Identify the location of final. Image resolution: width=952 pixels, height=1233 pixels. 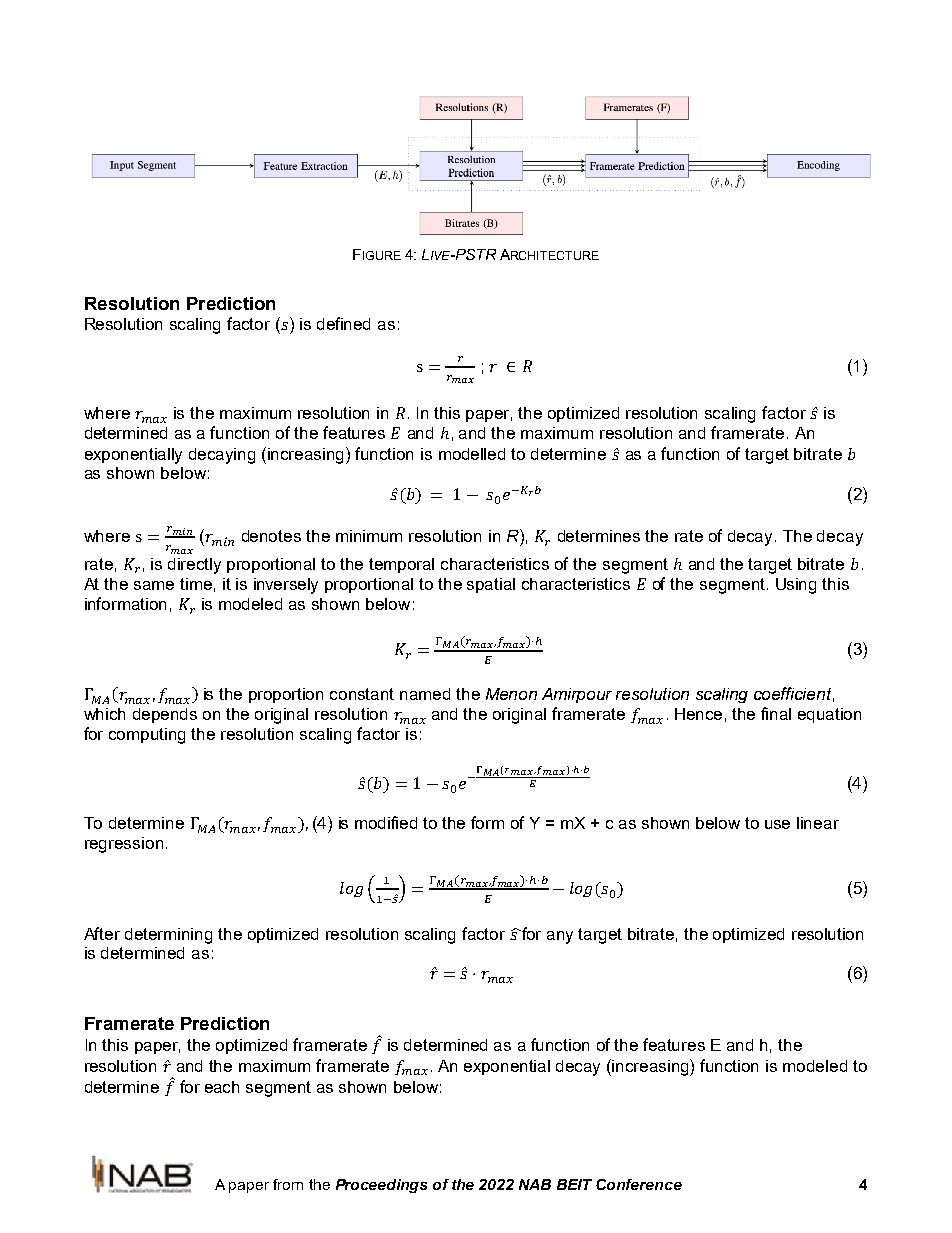
(776, 713).
